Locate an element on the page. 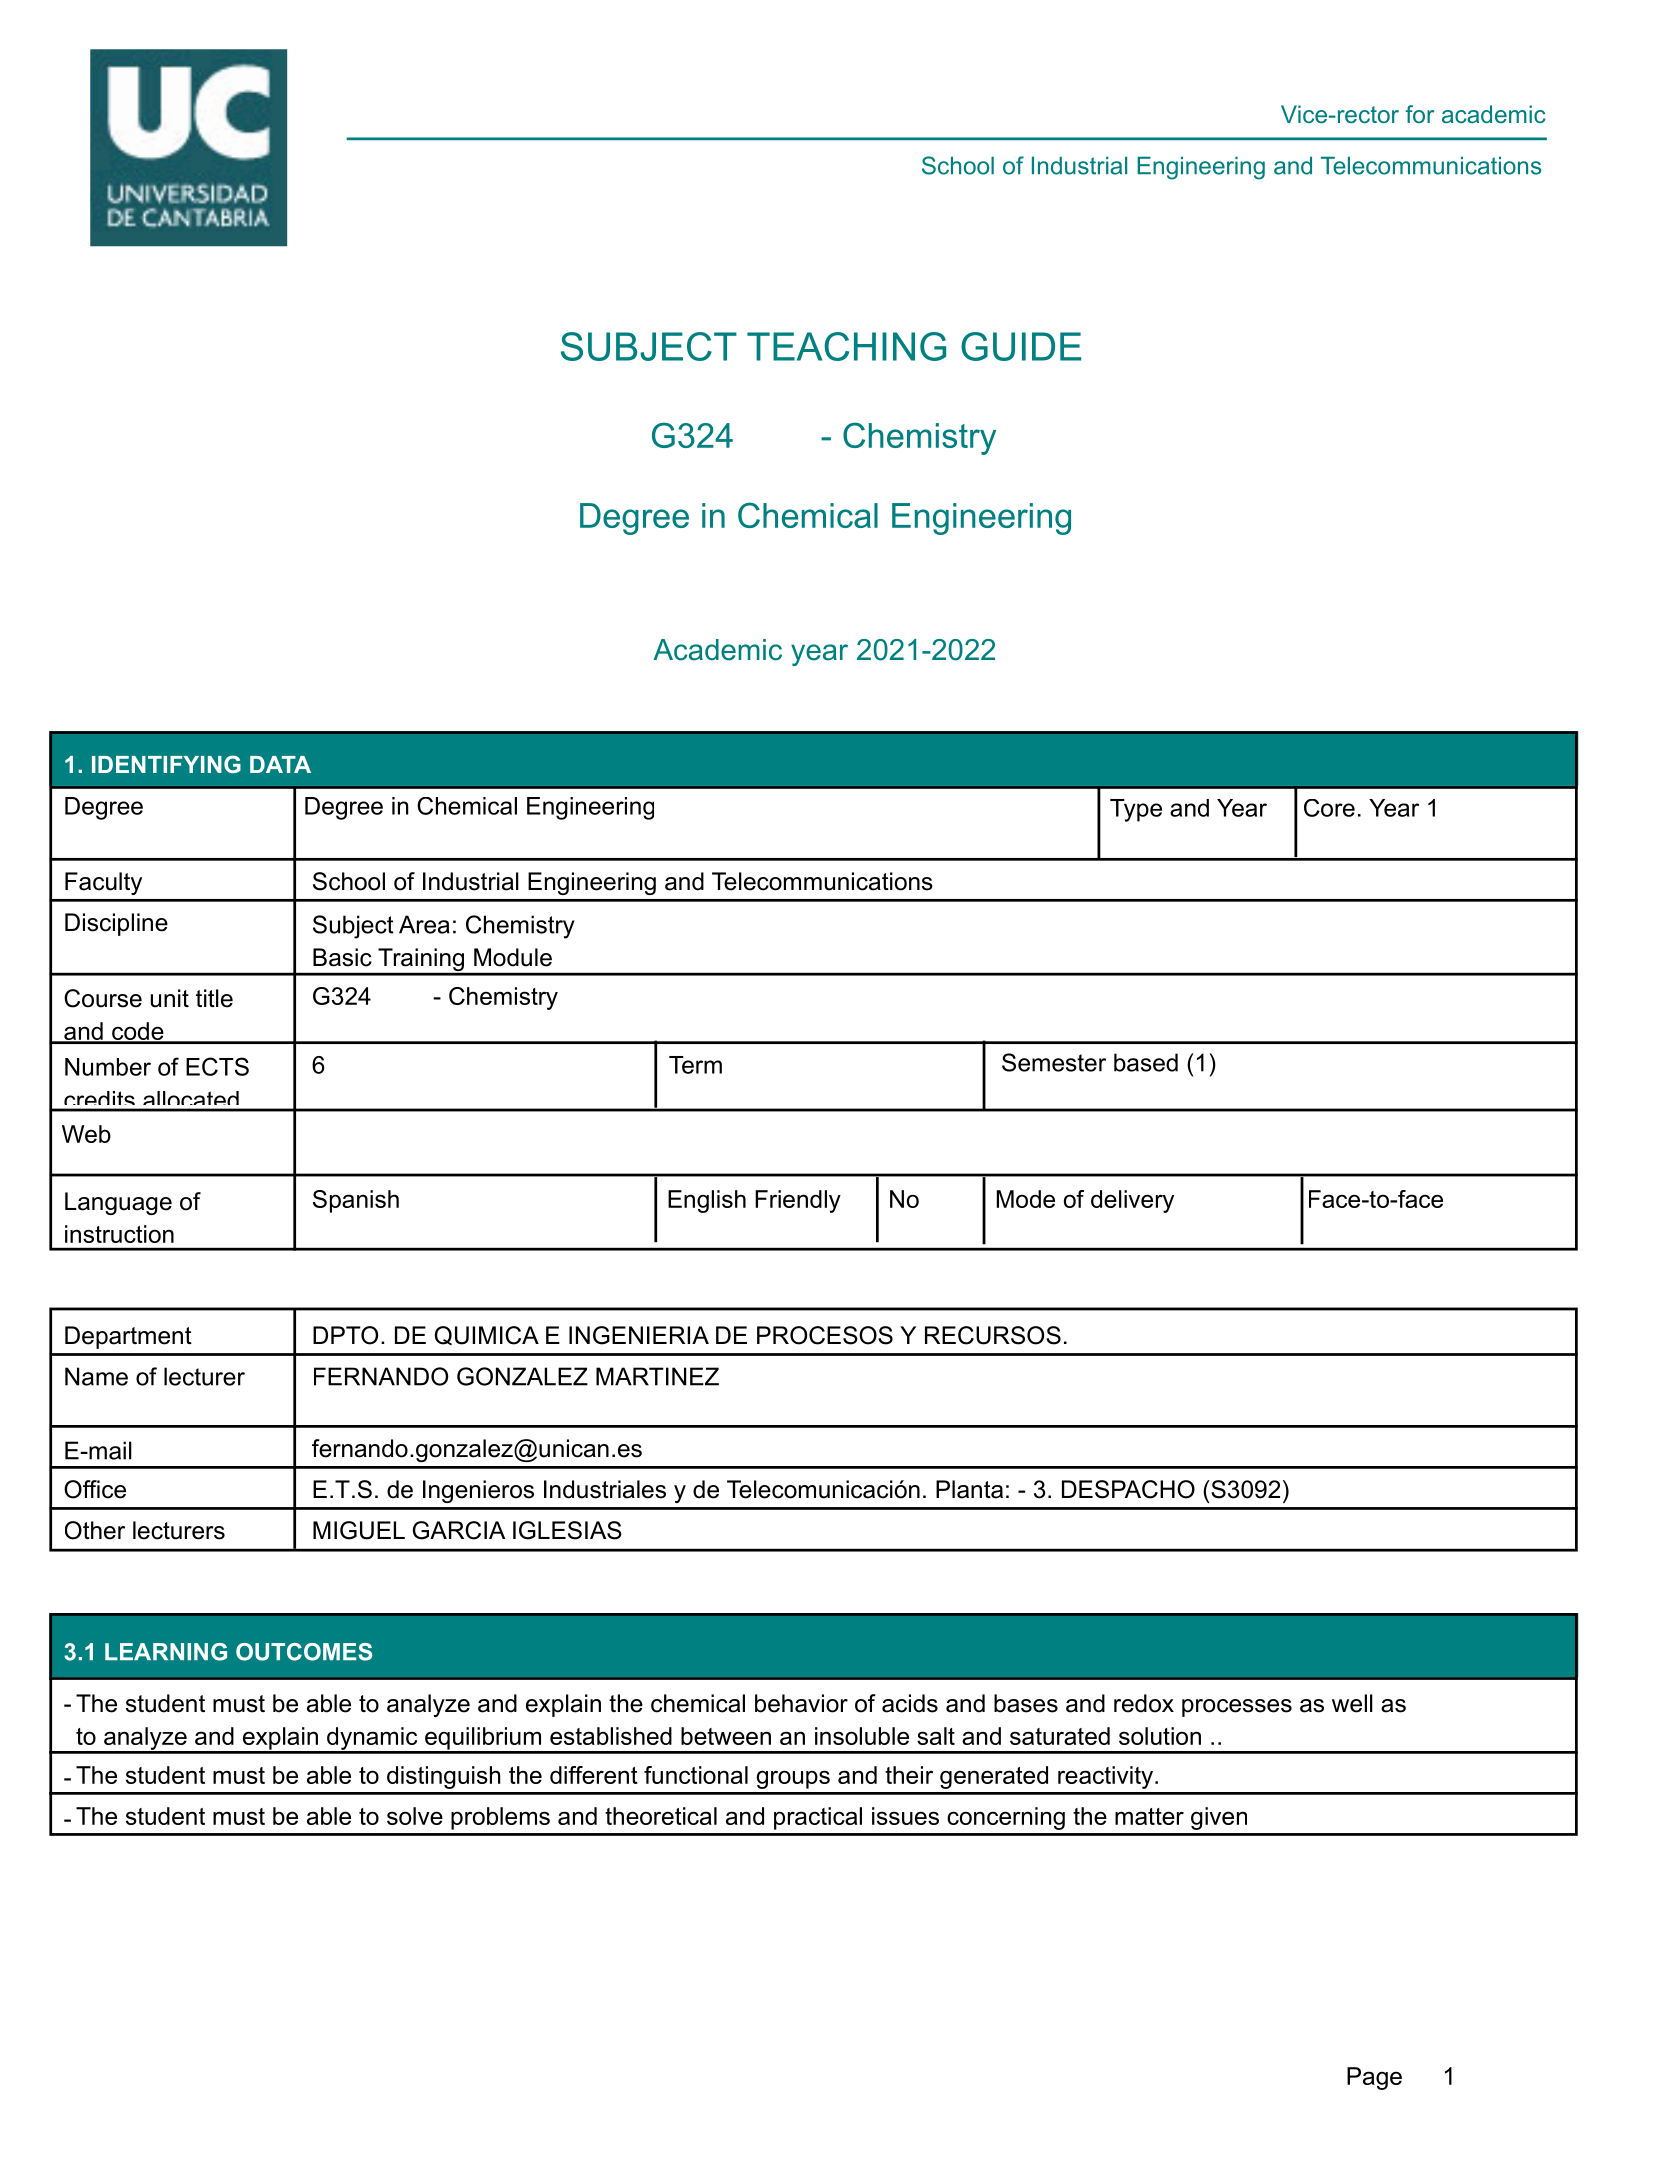  ECTS is located at coordinates (217, 1066).
